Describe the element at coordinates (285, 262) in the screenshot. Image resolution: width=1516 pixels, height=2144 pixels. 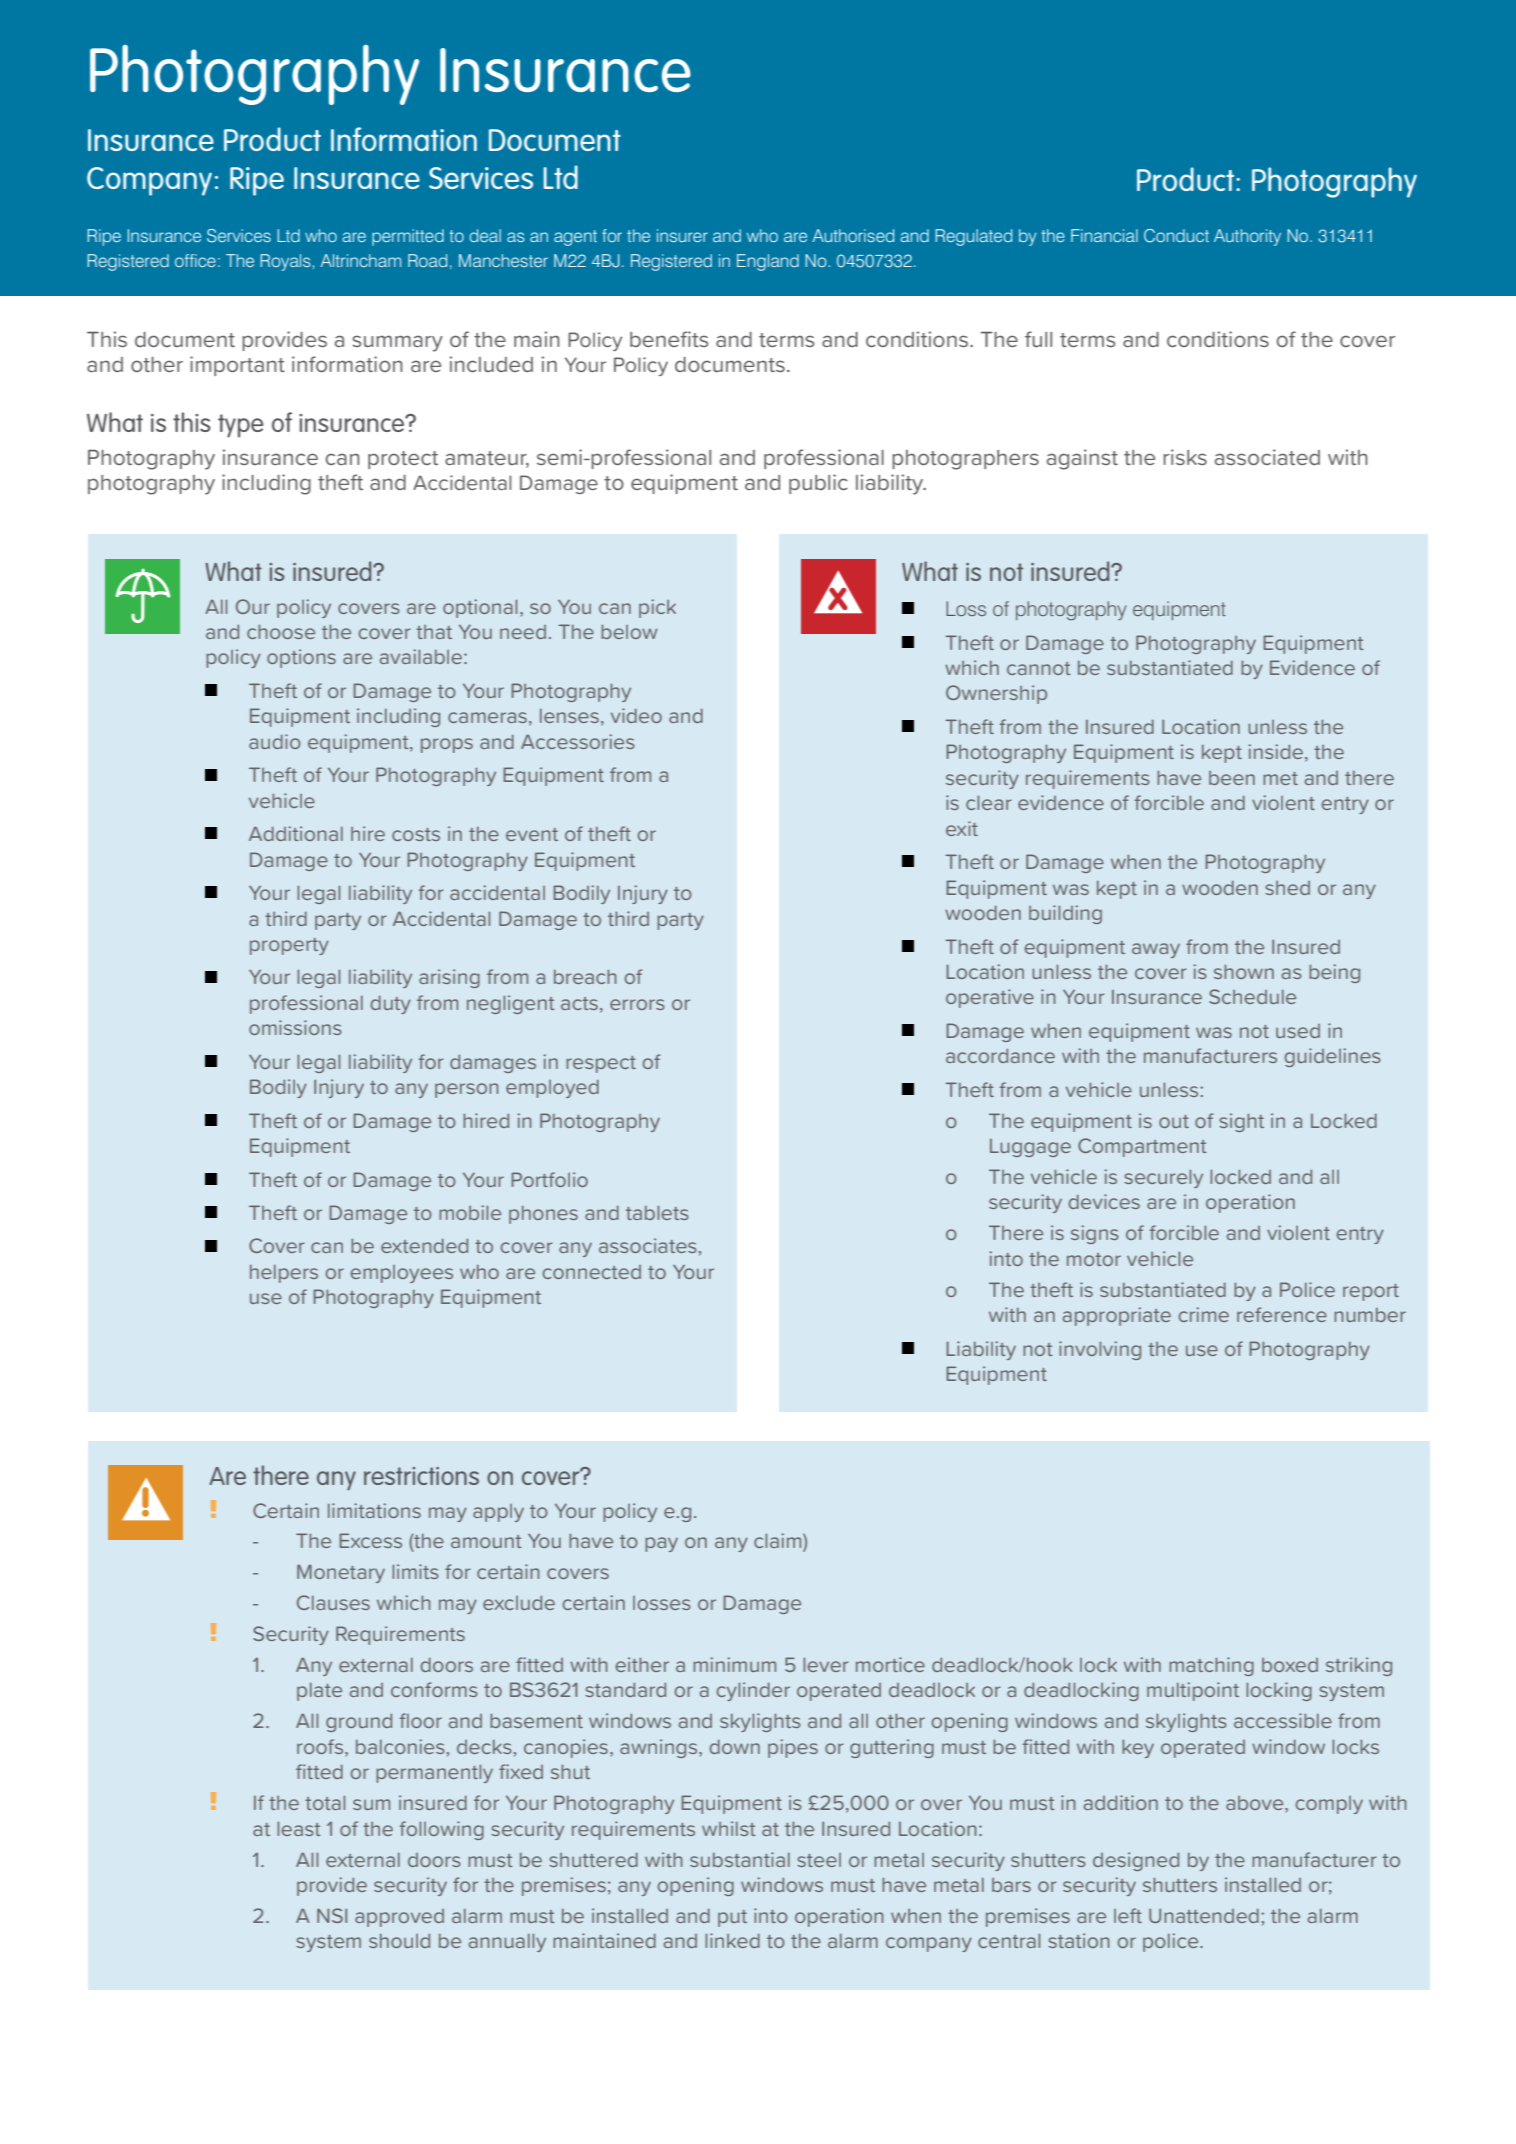
I see `Royals` at that location.
